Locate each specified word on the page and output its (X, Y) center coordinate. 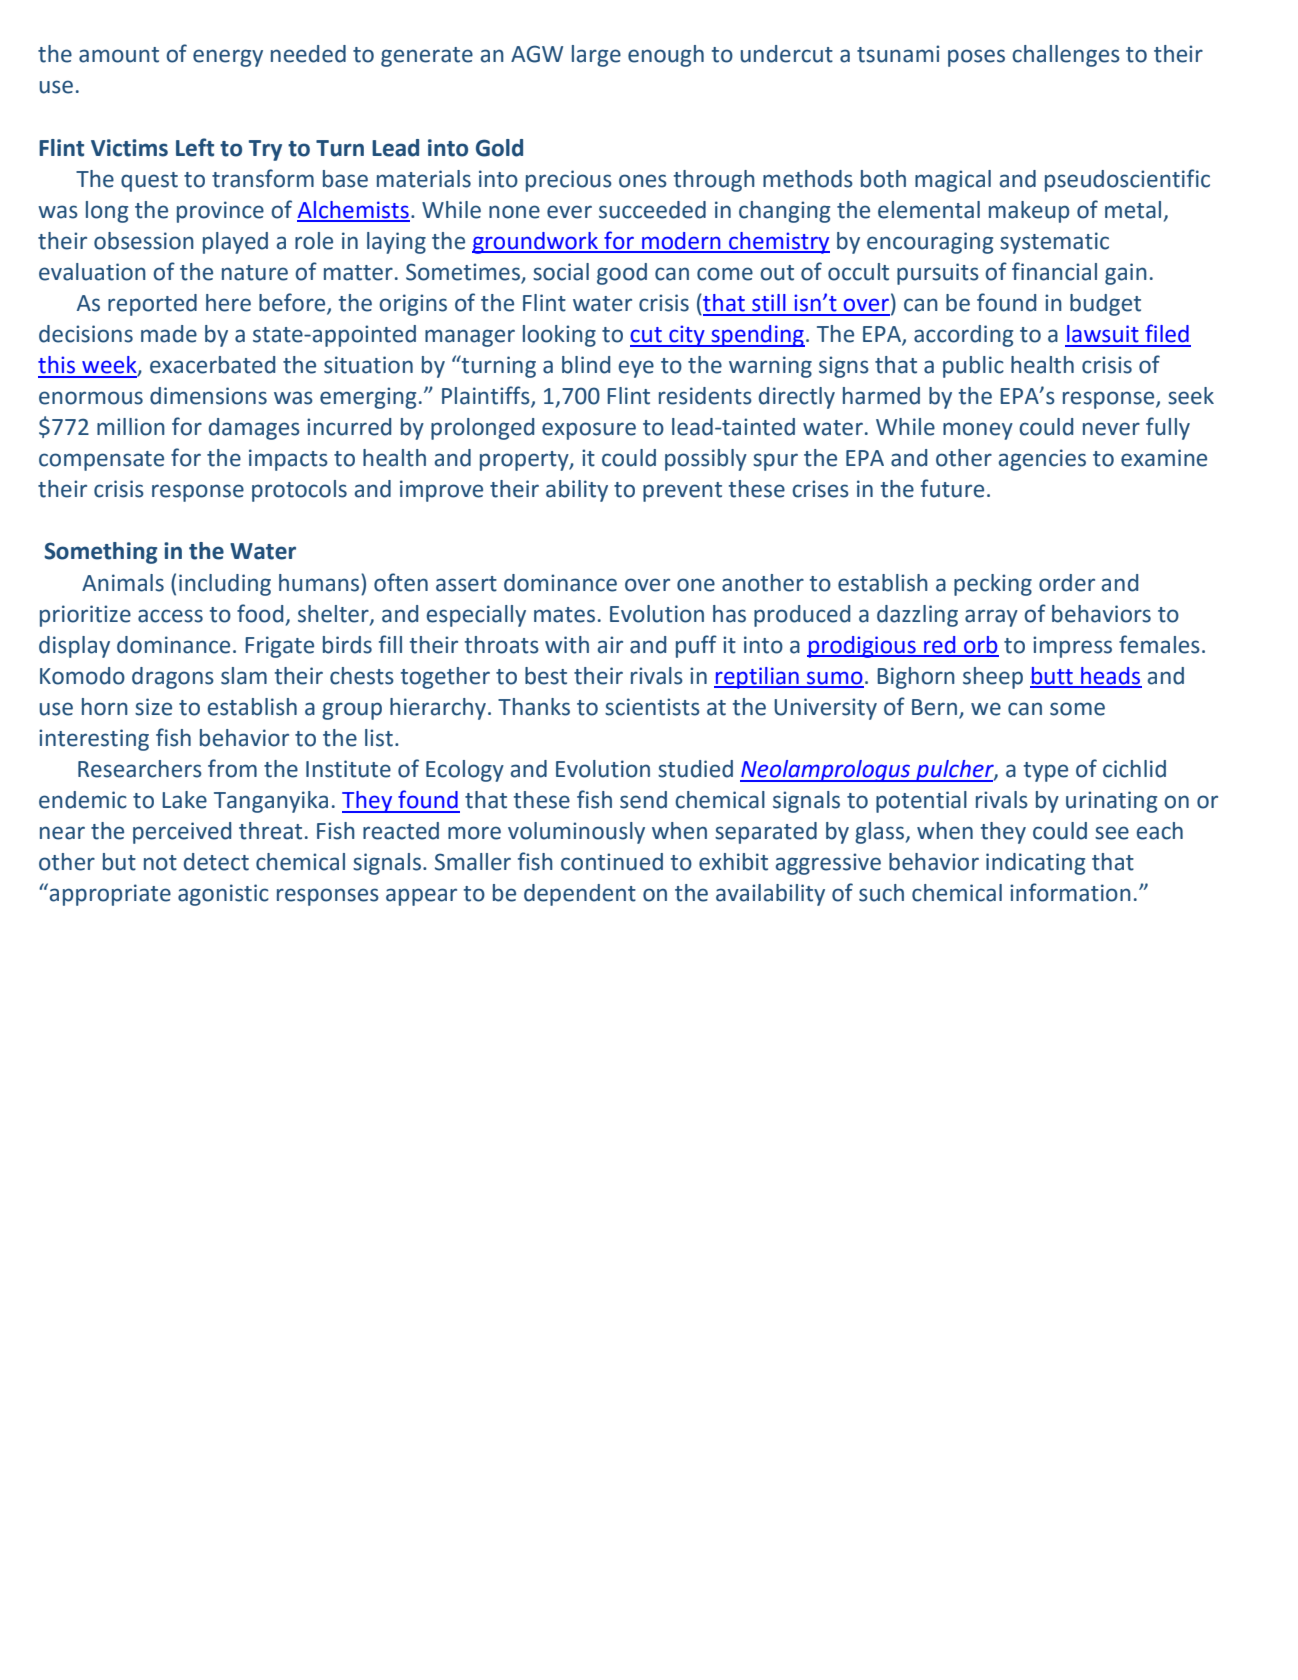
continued (612, 862)
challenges (1066, 56)
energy (228, 58)
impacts (288, 460)
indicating (1035, 864)
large (596, 56)
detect (216, 862)
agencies (1042, 460)
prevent (682, 492)
